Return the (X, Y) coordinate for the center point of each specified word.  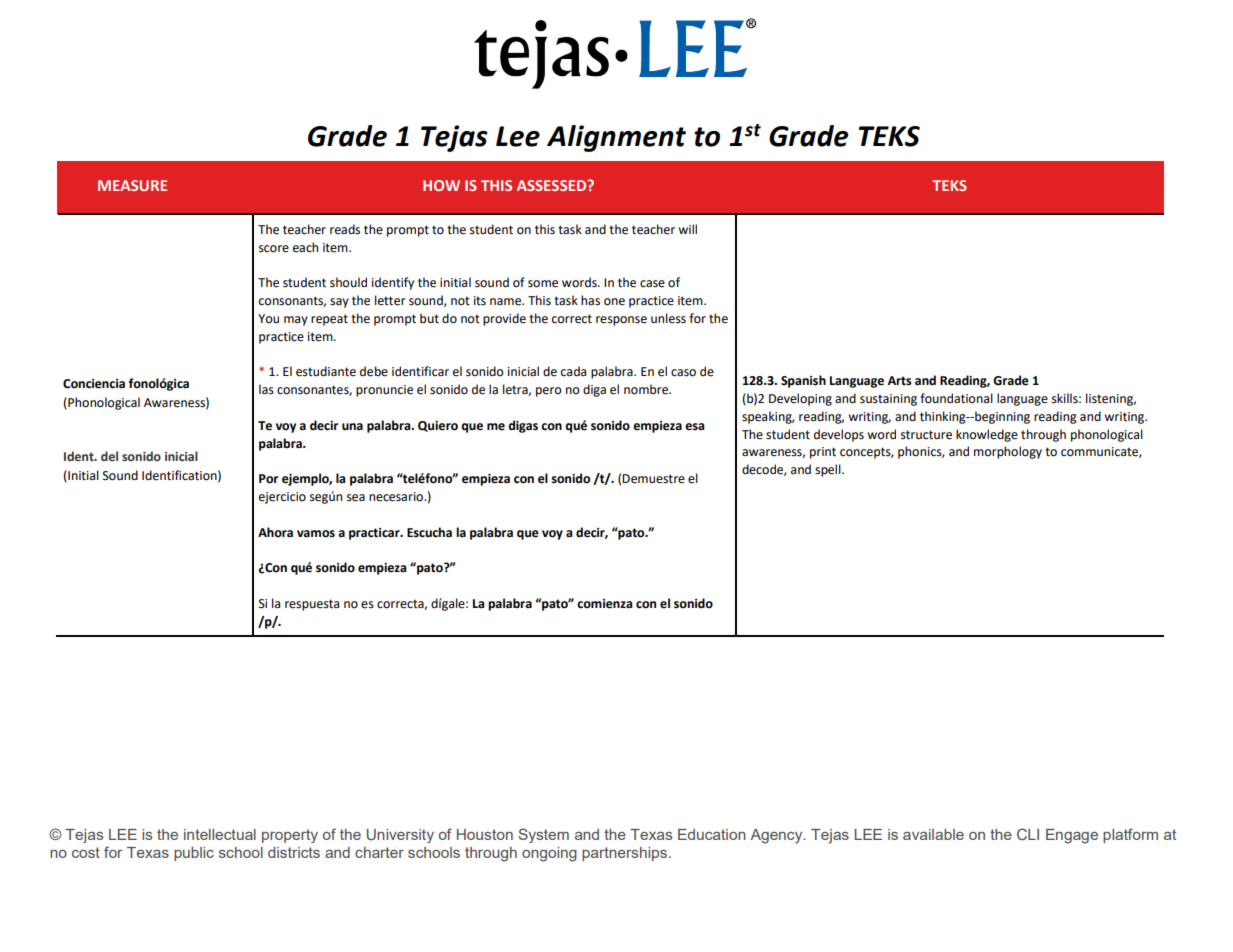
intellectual (220, 834)
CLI (1028, 834)
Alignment (616, 138)
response (621, 321)
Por (268, 479)
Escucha (429, 532)
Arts (899, 381)
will (687, 229)
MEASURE (132, 185)
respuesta (312, 605)
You (268, 318)
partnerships (624, 854)
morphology (1008, 452)
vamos (316, 534)
